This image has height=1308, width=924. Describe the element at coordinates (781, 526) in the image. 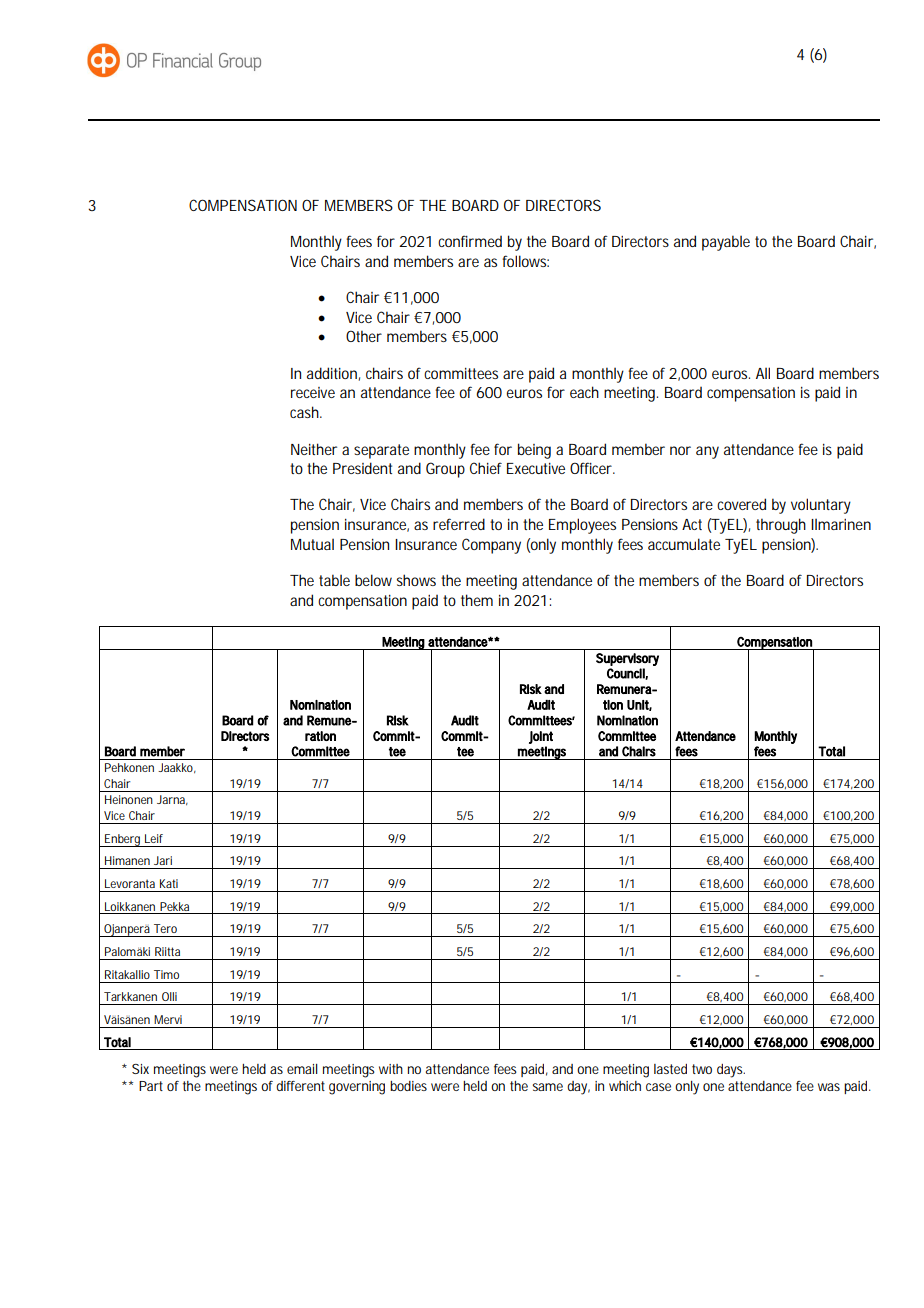

I see `through` at that location.
